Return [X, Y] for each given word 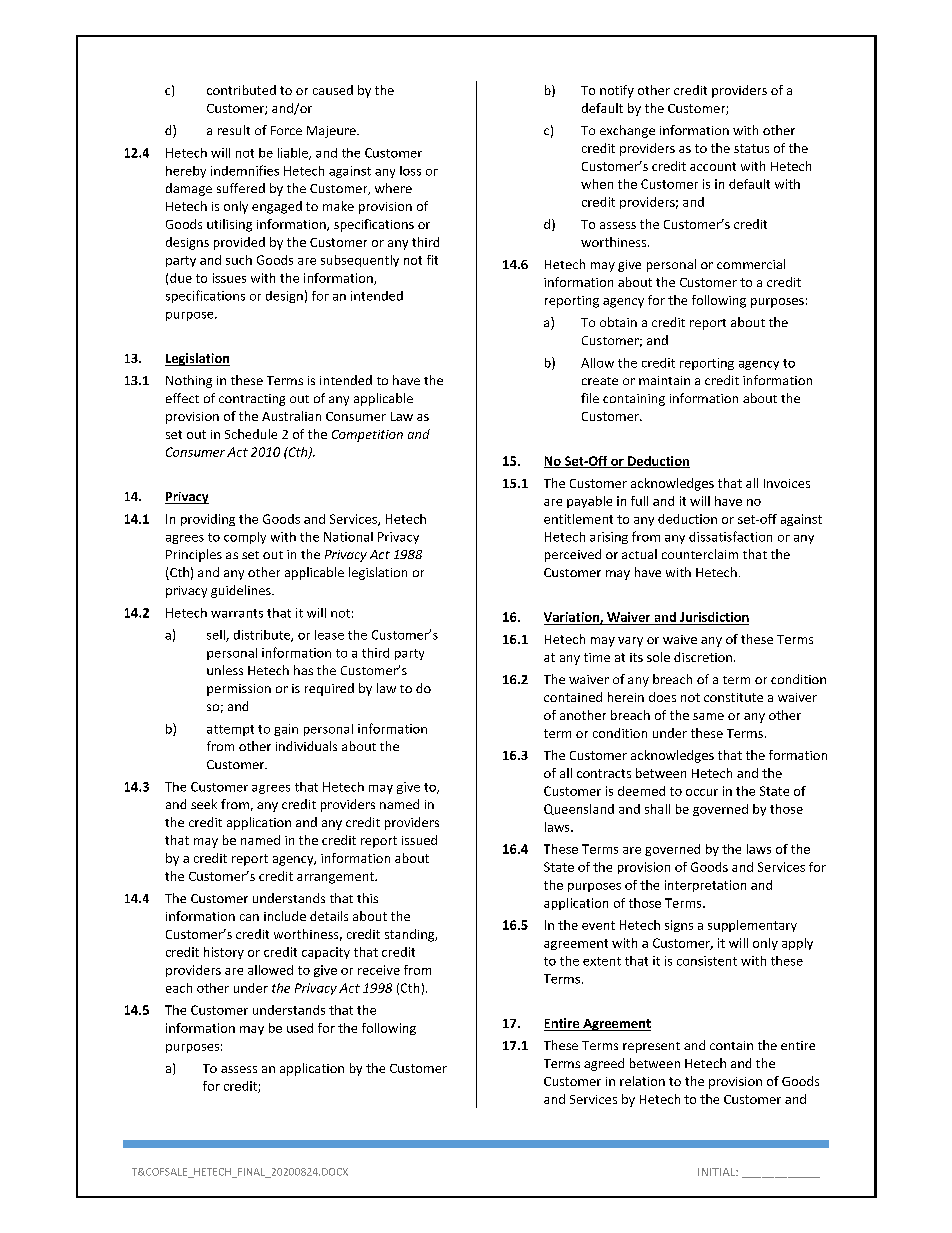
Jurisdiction [714, 617]
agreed [604, 1064]
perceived [573, 555]
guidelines [242, 591]
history [224, 953]
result [234, 130]
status [751, 148]
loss [410, 171]
